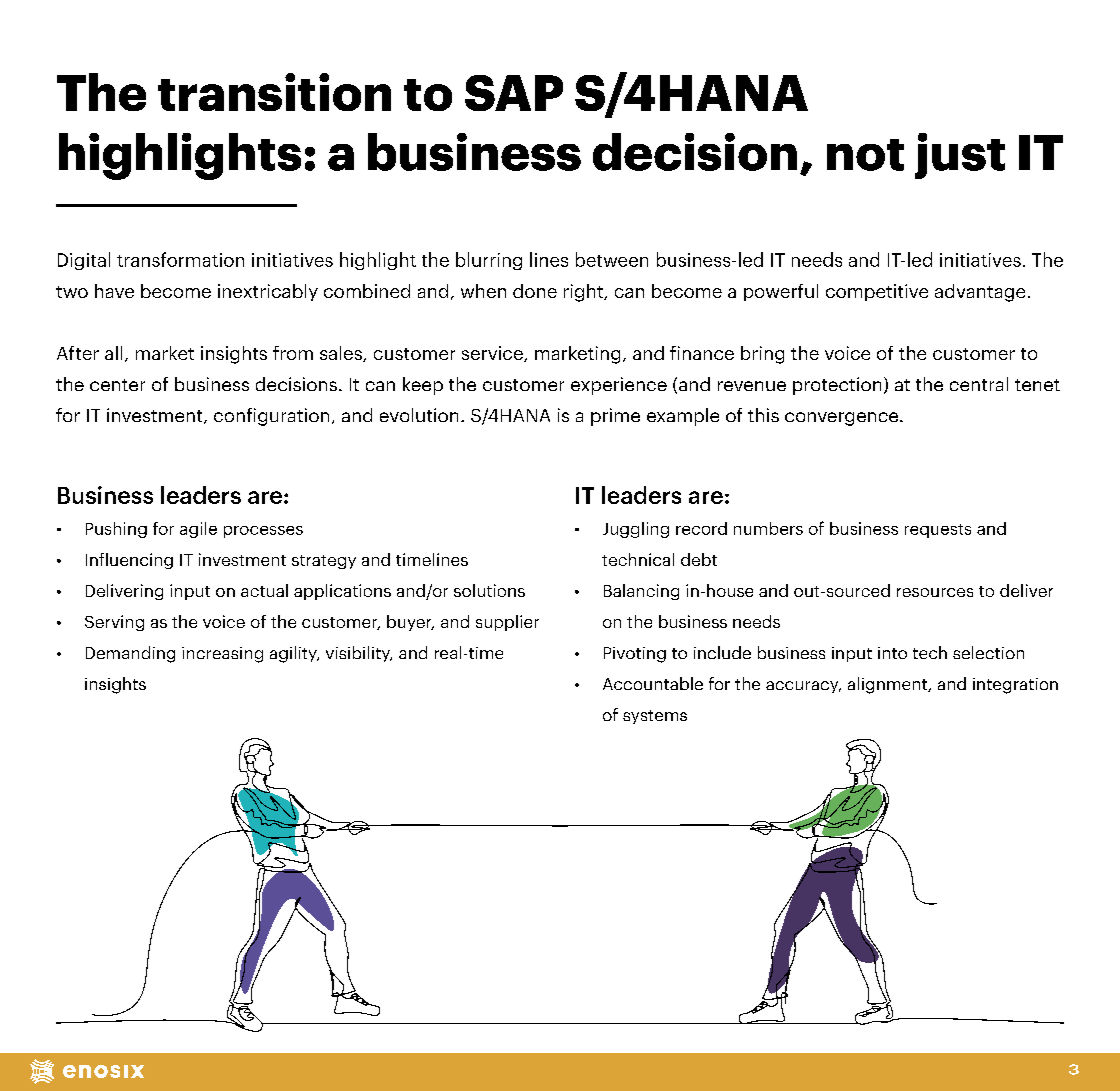 The width and height of the image is (1120, 1091). Describe the element at coordinates (960, 156) in the image. I see `just` at that location.
